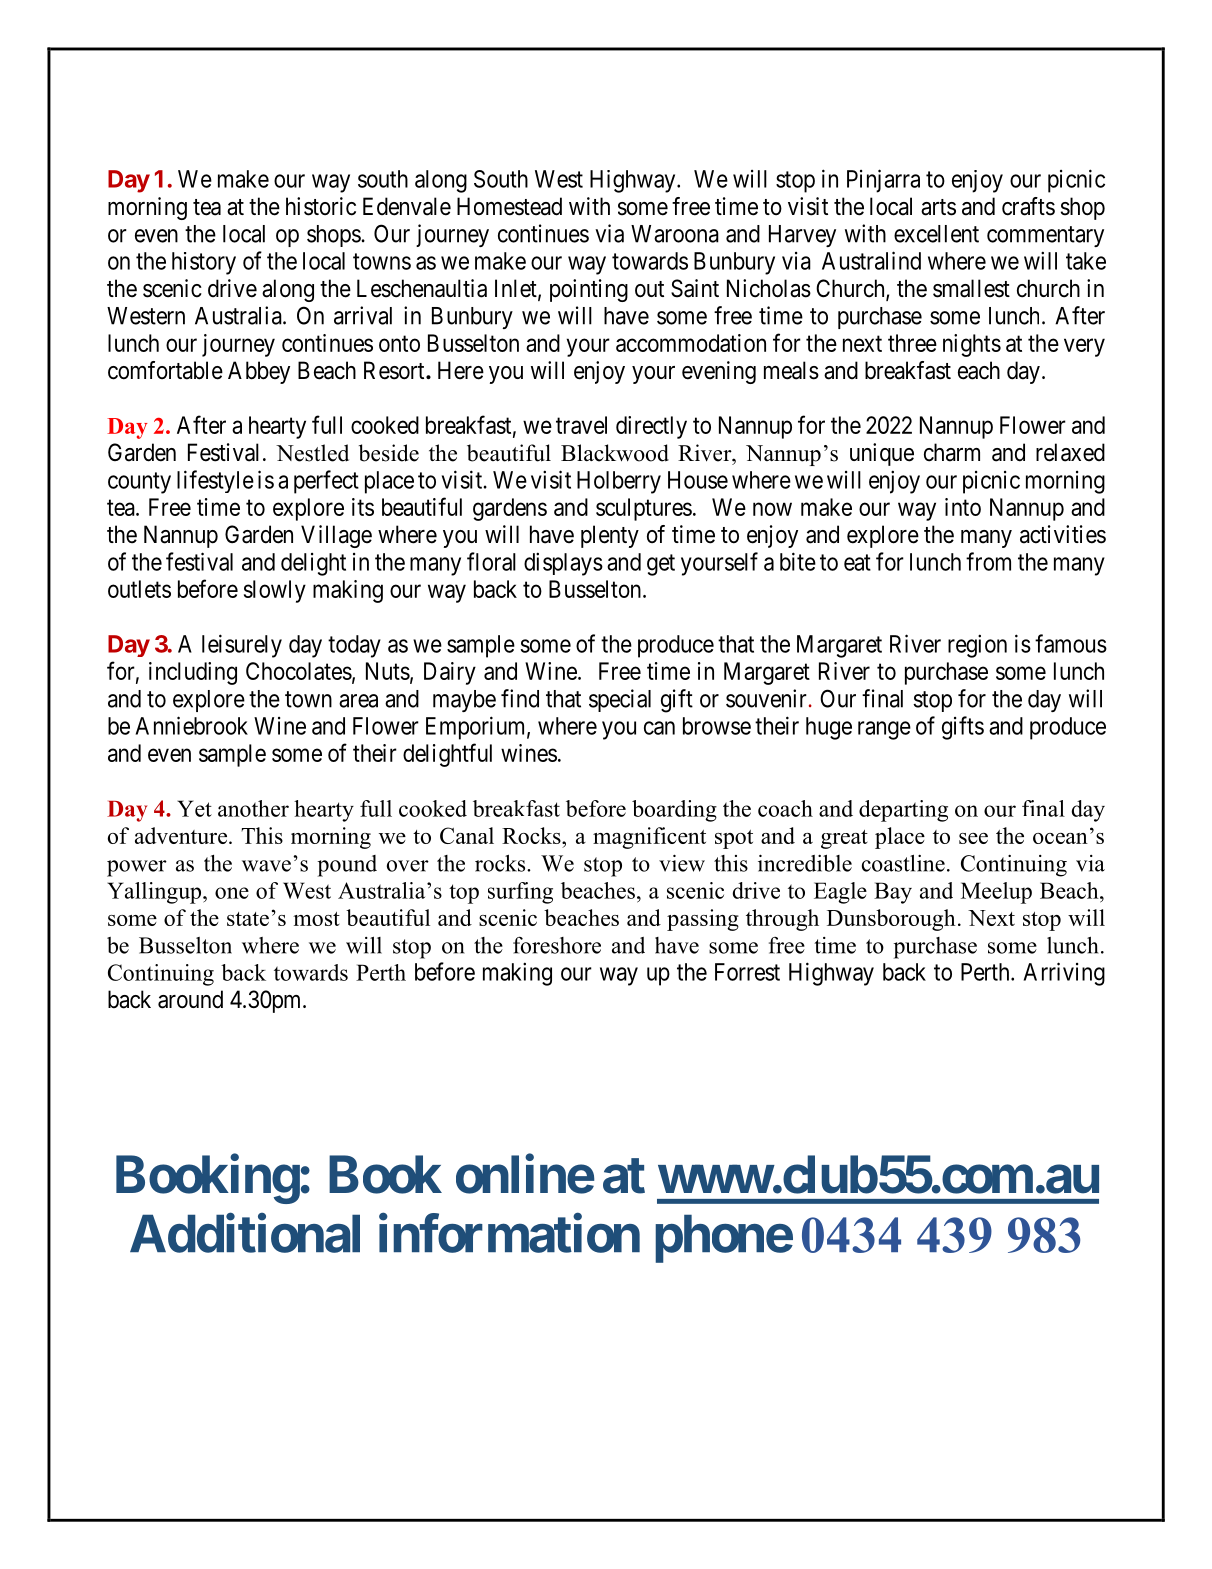 The image size is (1212, 1569). Describe the element at coordinates (215, 481) in the screenshot. I see `lifestyle` at that location.
